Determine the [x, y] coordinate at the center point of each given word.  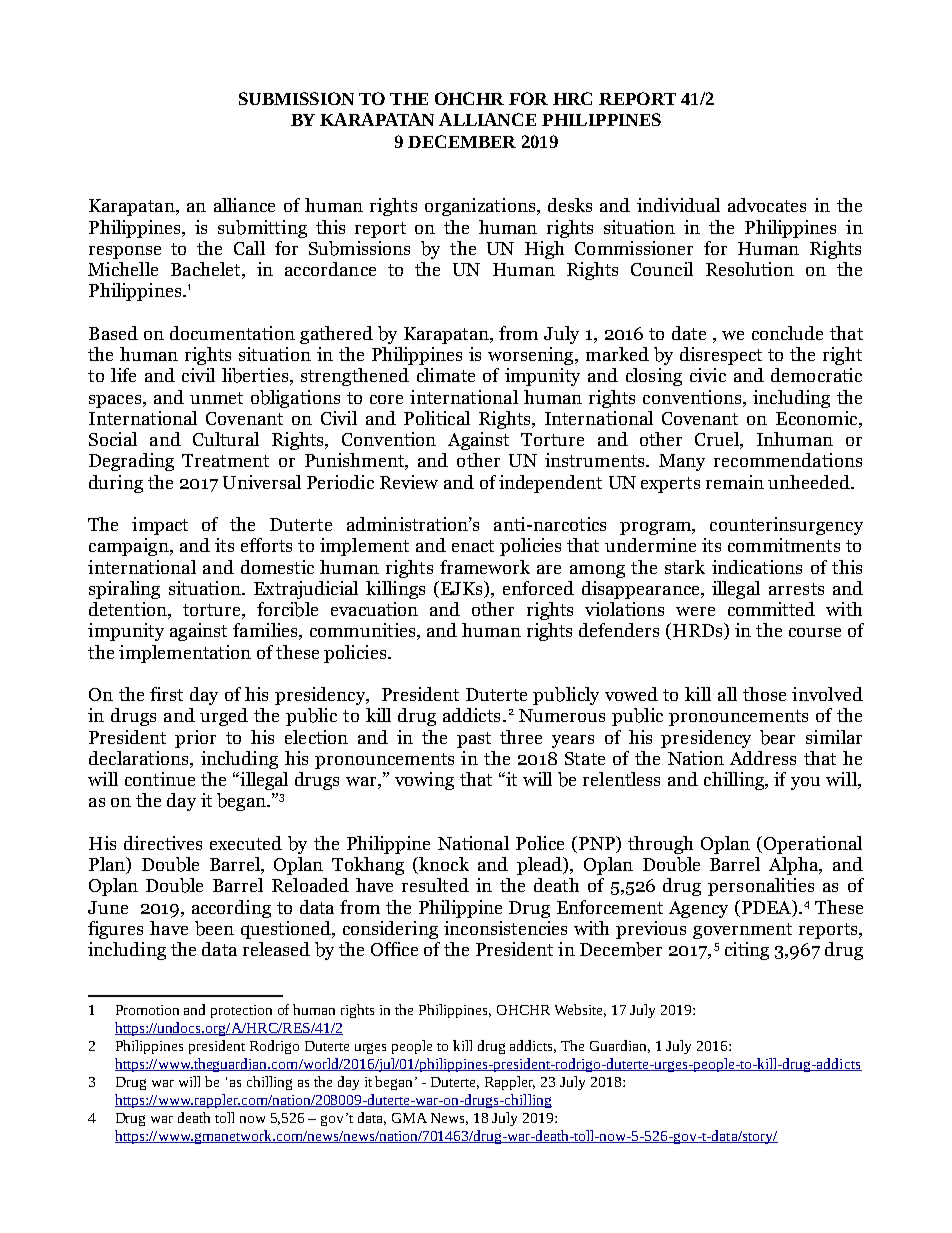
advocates [767, 205]
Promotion [147, 1010]
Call [249, 248]
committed [771, 609]
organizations [481, 207]
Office [394, 949]
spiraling [124, 590]
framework [485, 567]
